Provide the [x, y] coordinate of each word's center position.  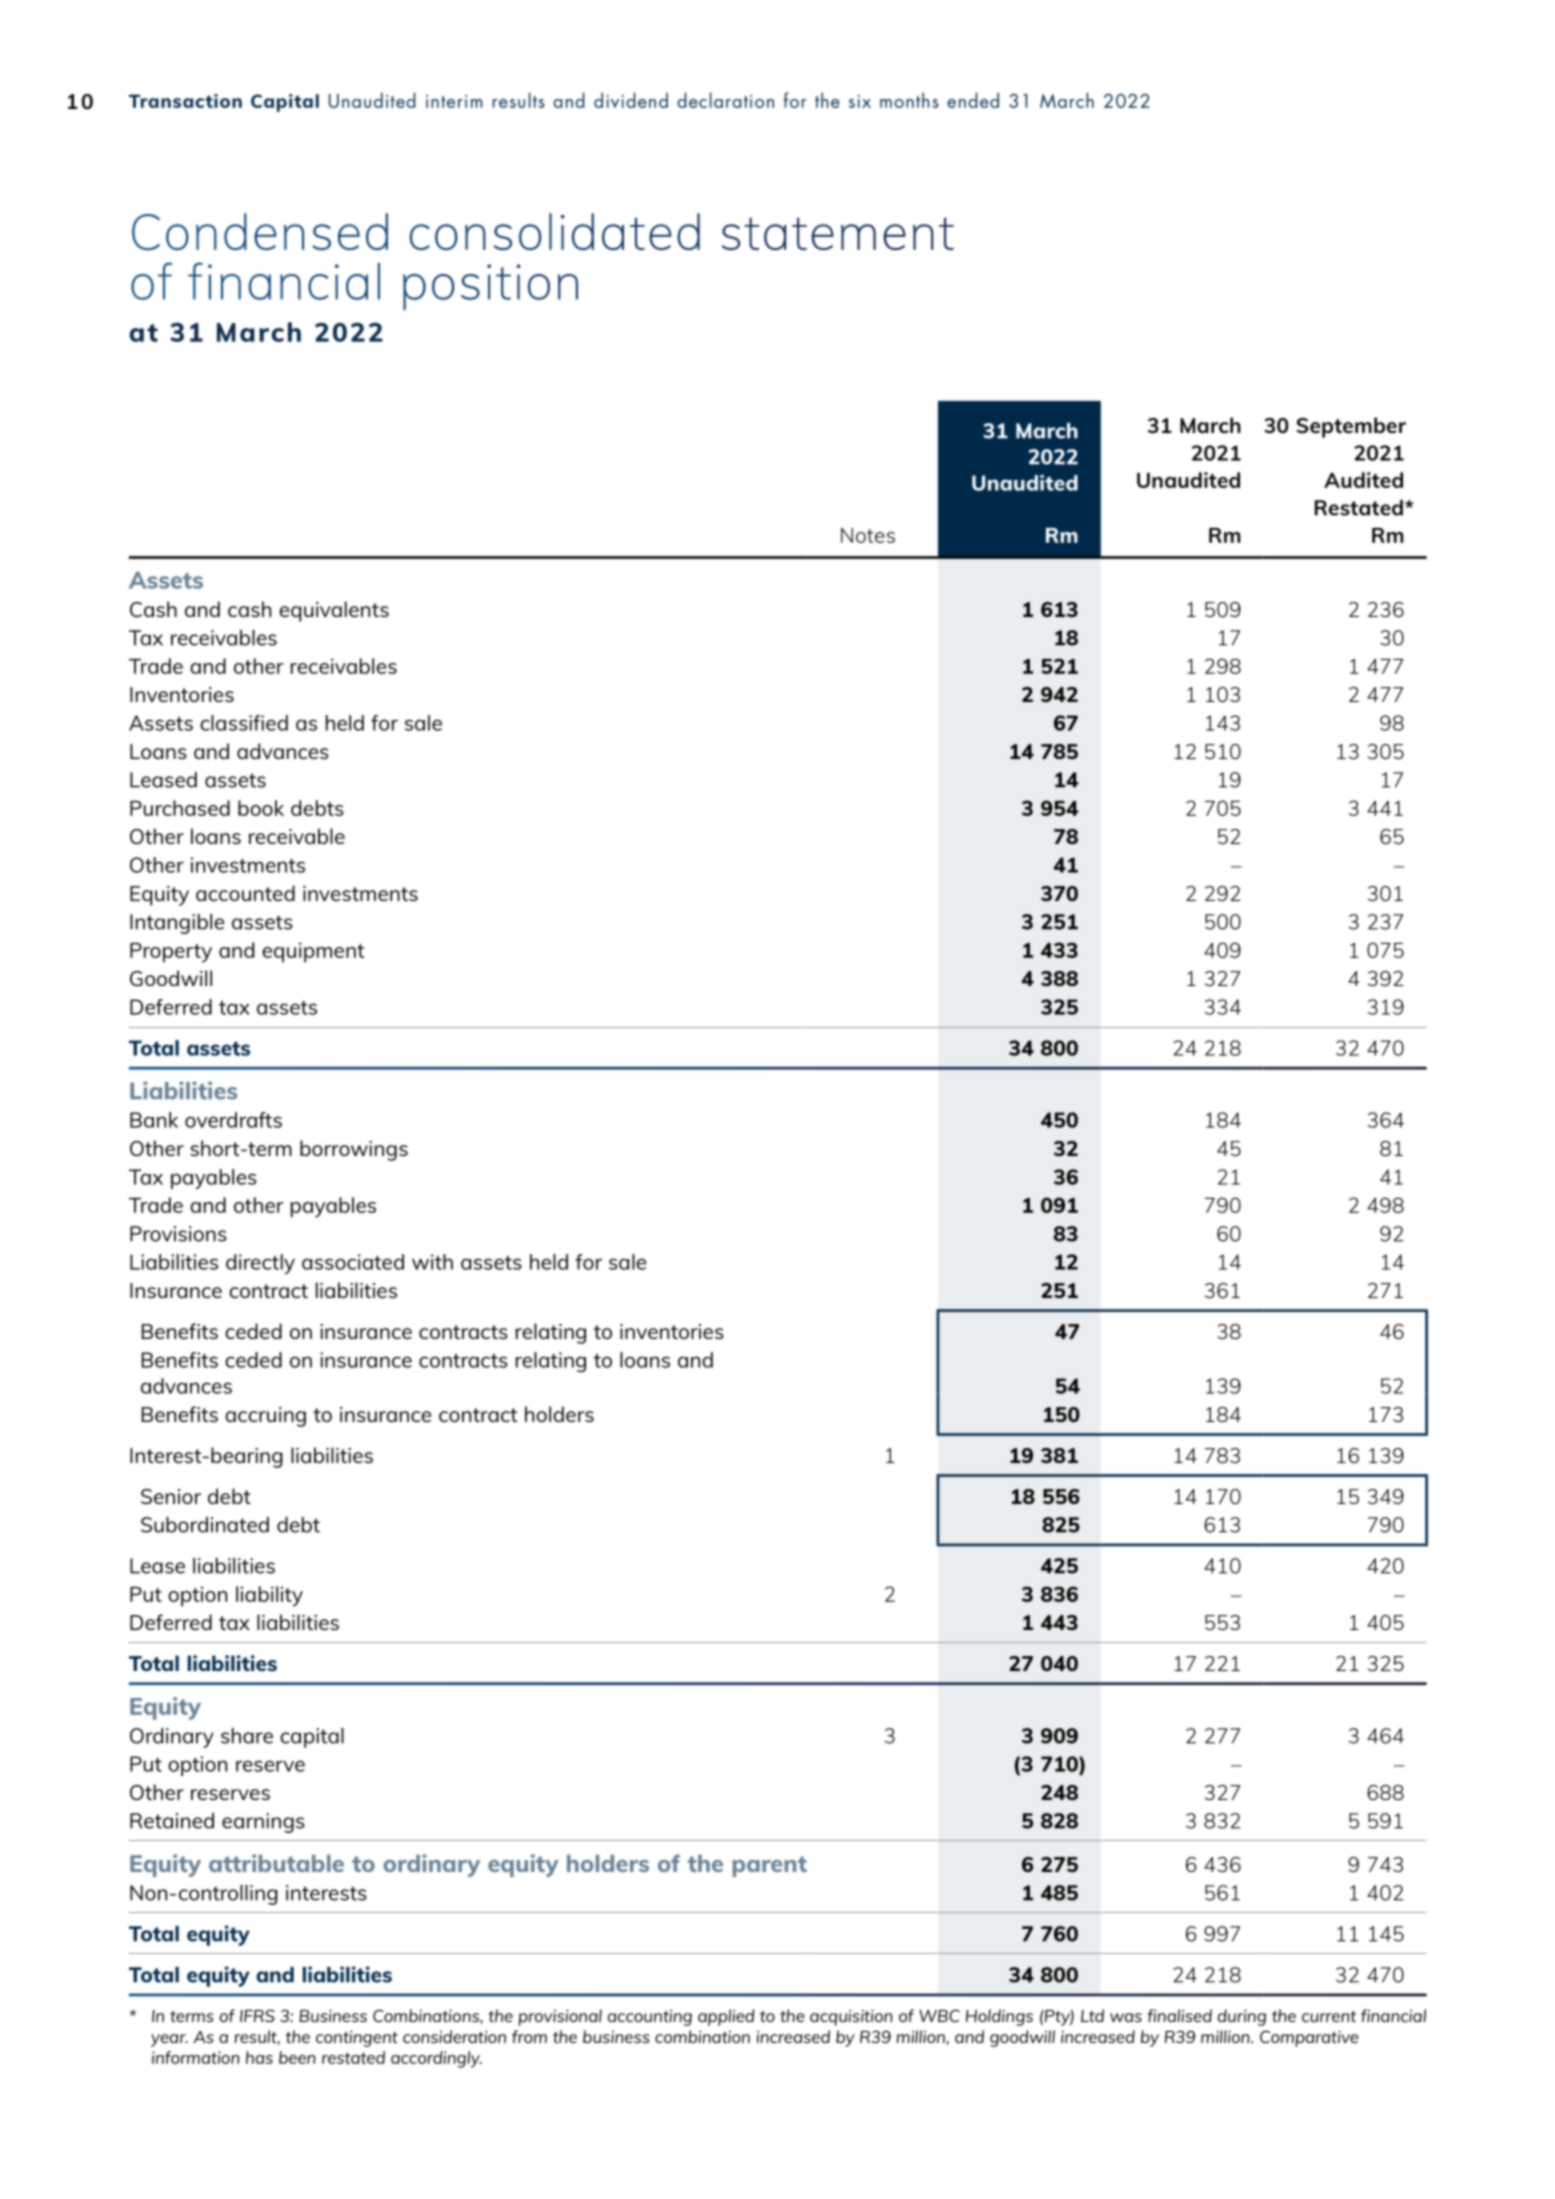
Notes [868, 535]
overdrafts [233, 1120]
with [432, 1262]
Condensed [260, 231]
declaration [725, 100]
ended [973, 100]
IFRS [257, 2015]
